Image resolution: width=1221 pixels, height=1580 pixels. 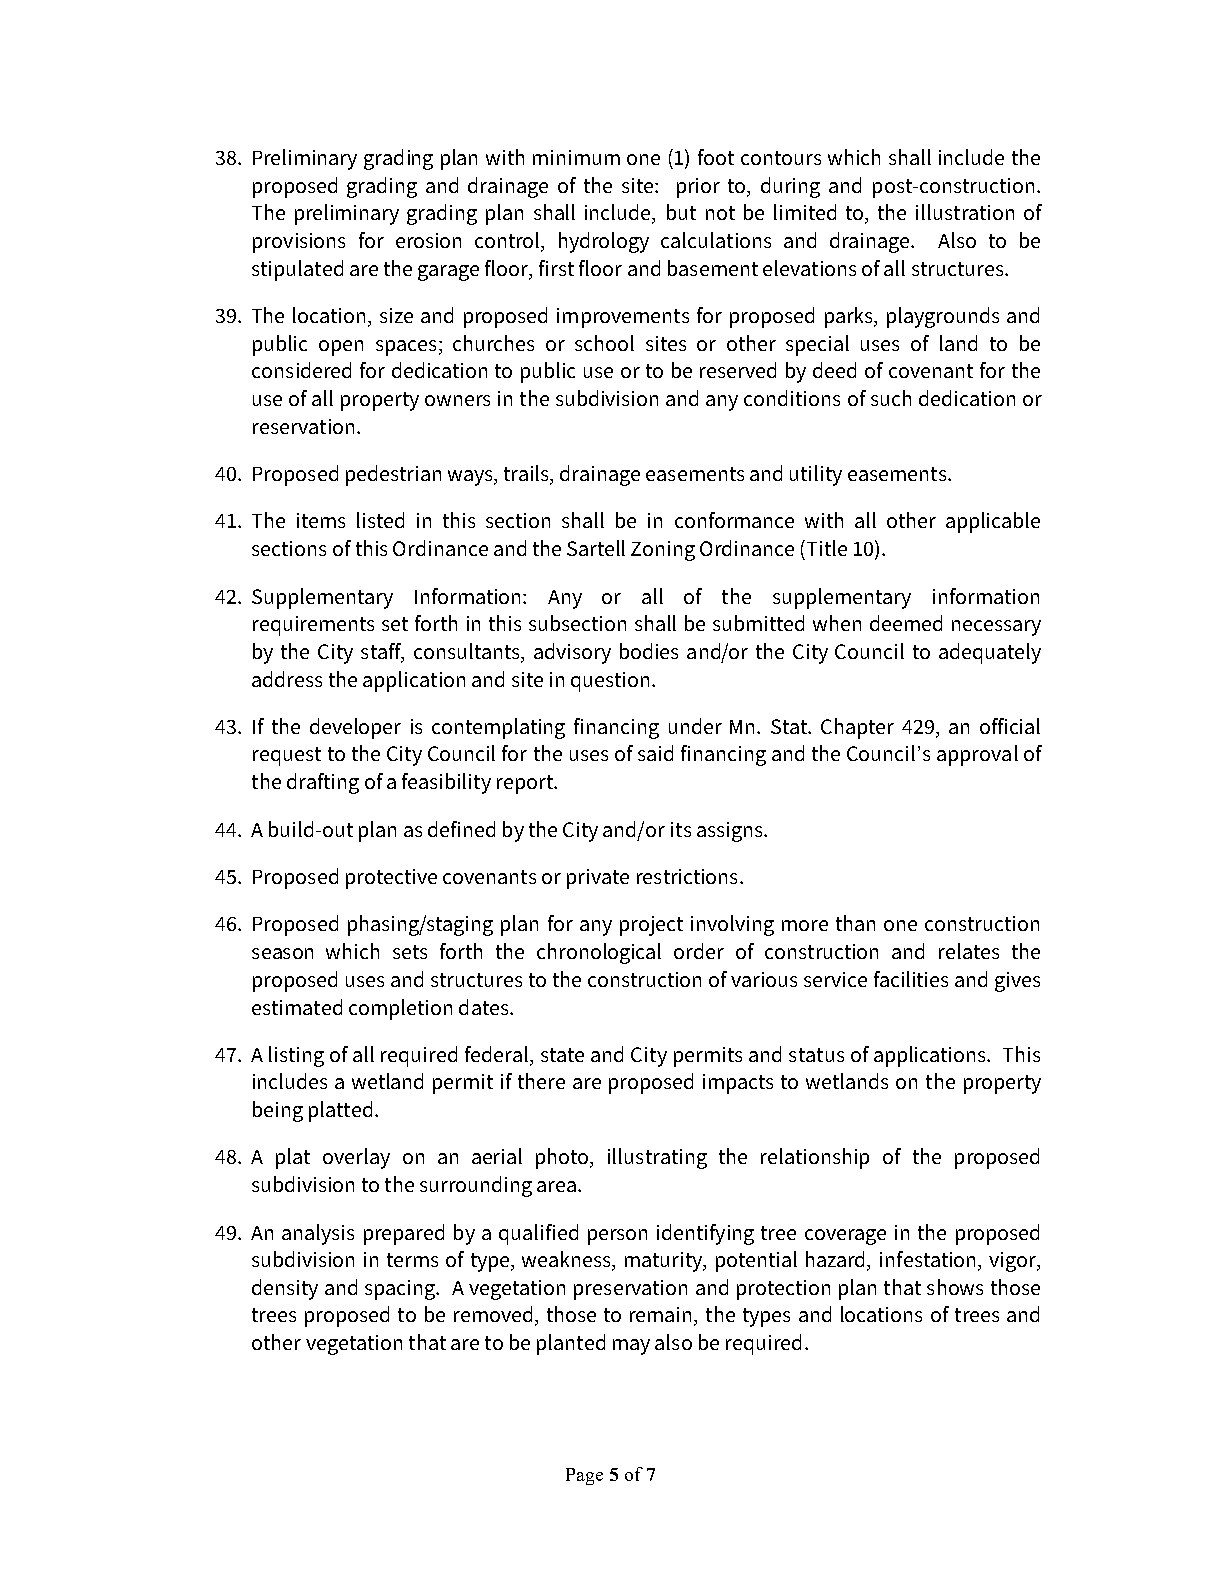 I want to click on Page, so click(x=584, y=1476).
